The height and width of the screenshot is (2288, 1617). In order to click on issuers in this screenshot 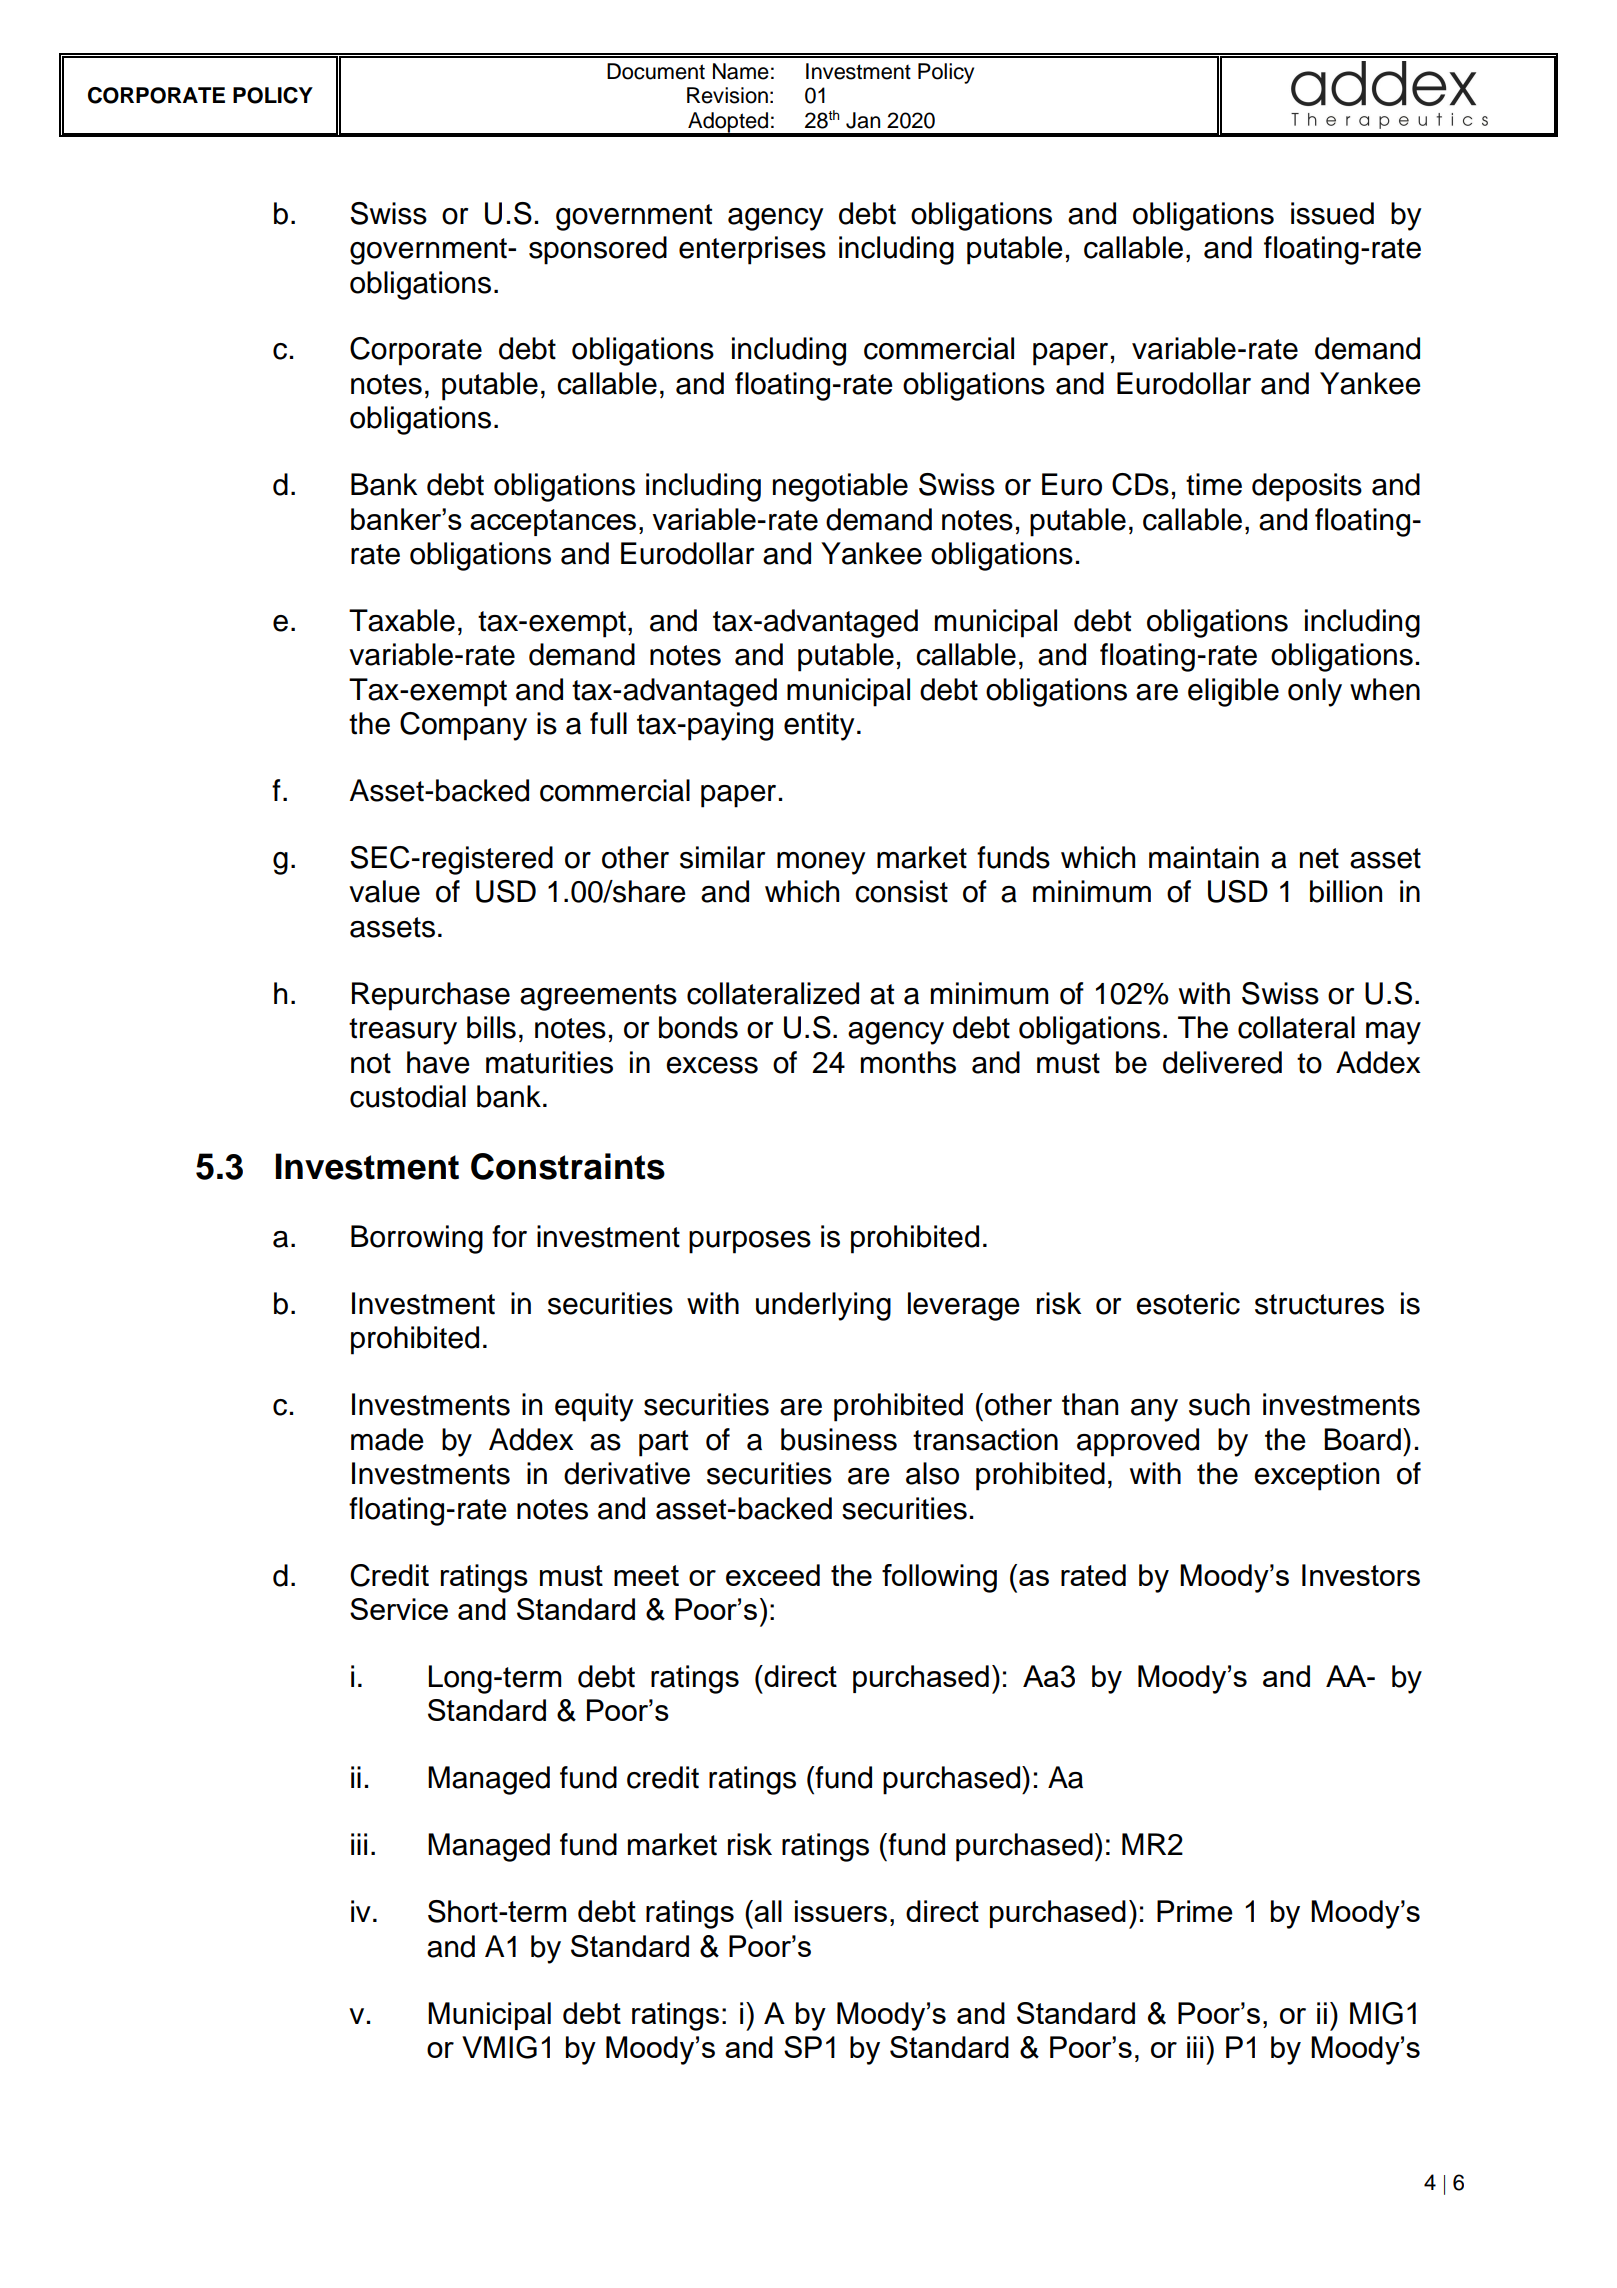, I will do `click(841, 1911)`.
